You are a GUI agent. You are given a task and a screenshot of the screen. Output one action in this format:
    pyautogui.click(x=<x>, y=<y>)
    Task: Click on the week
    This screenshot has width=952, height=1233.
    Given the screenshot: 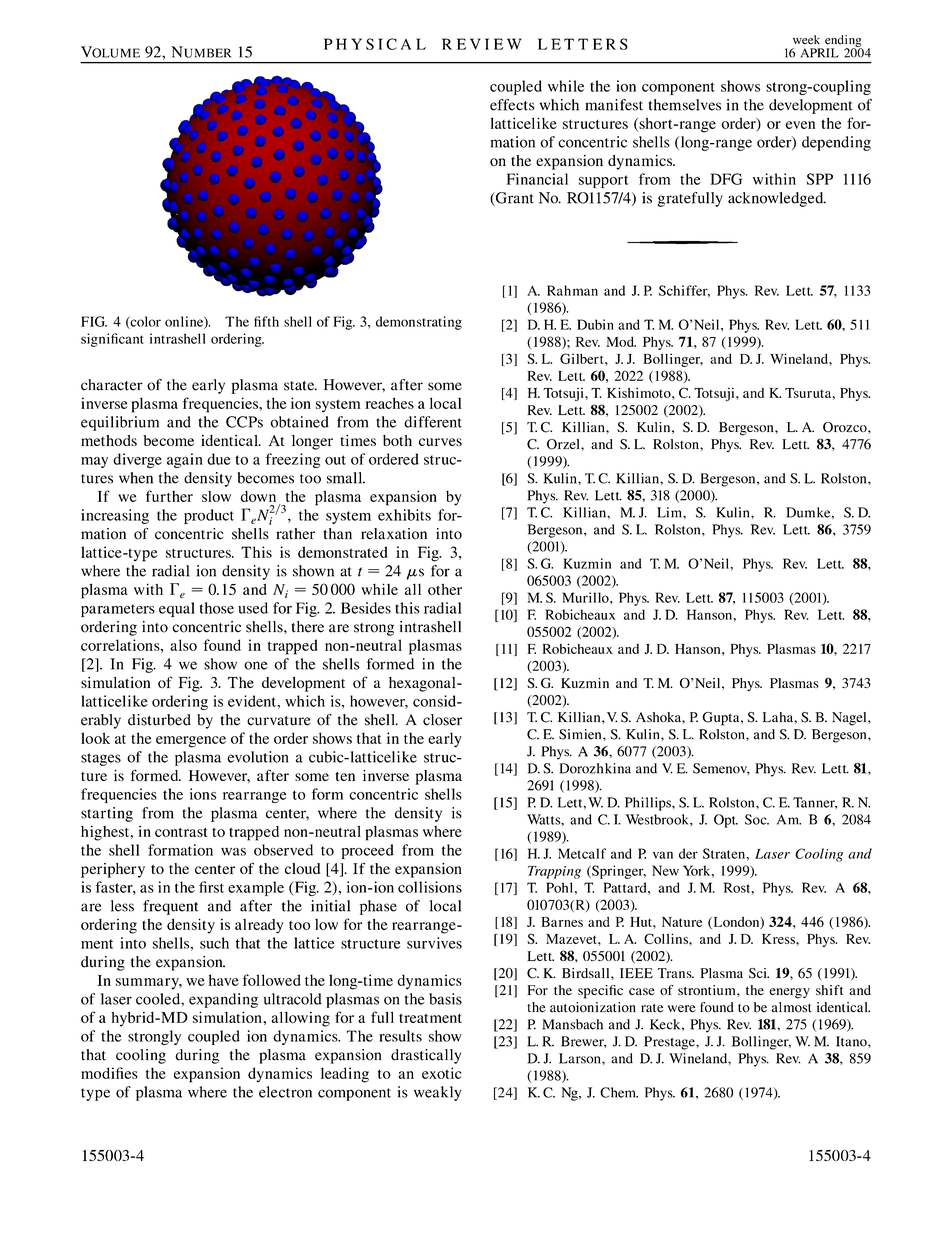 What is the action you would take?
    pyautogui.click(x=806, y=40)
